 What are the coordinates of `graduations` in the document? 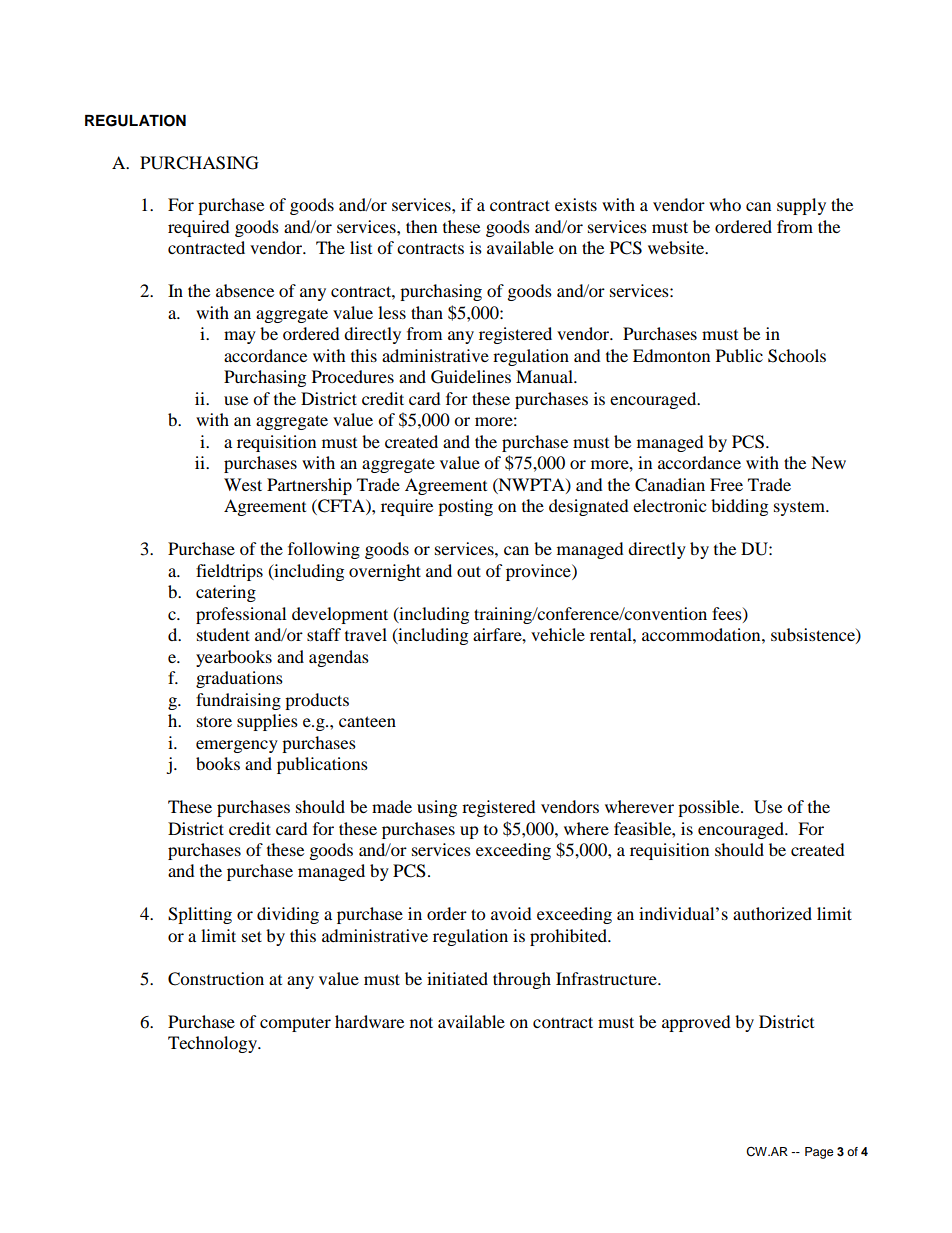 It's located at (239, 679).
